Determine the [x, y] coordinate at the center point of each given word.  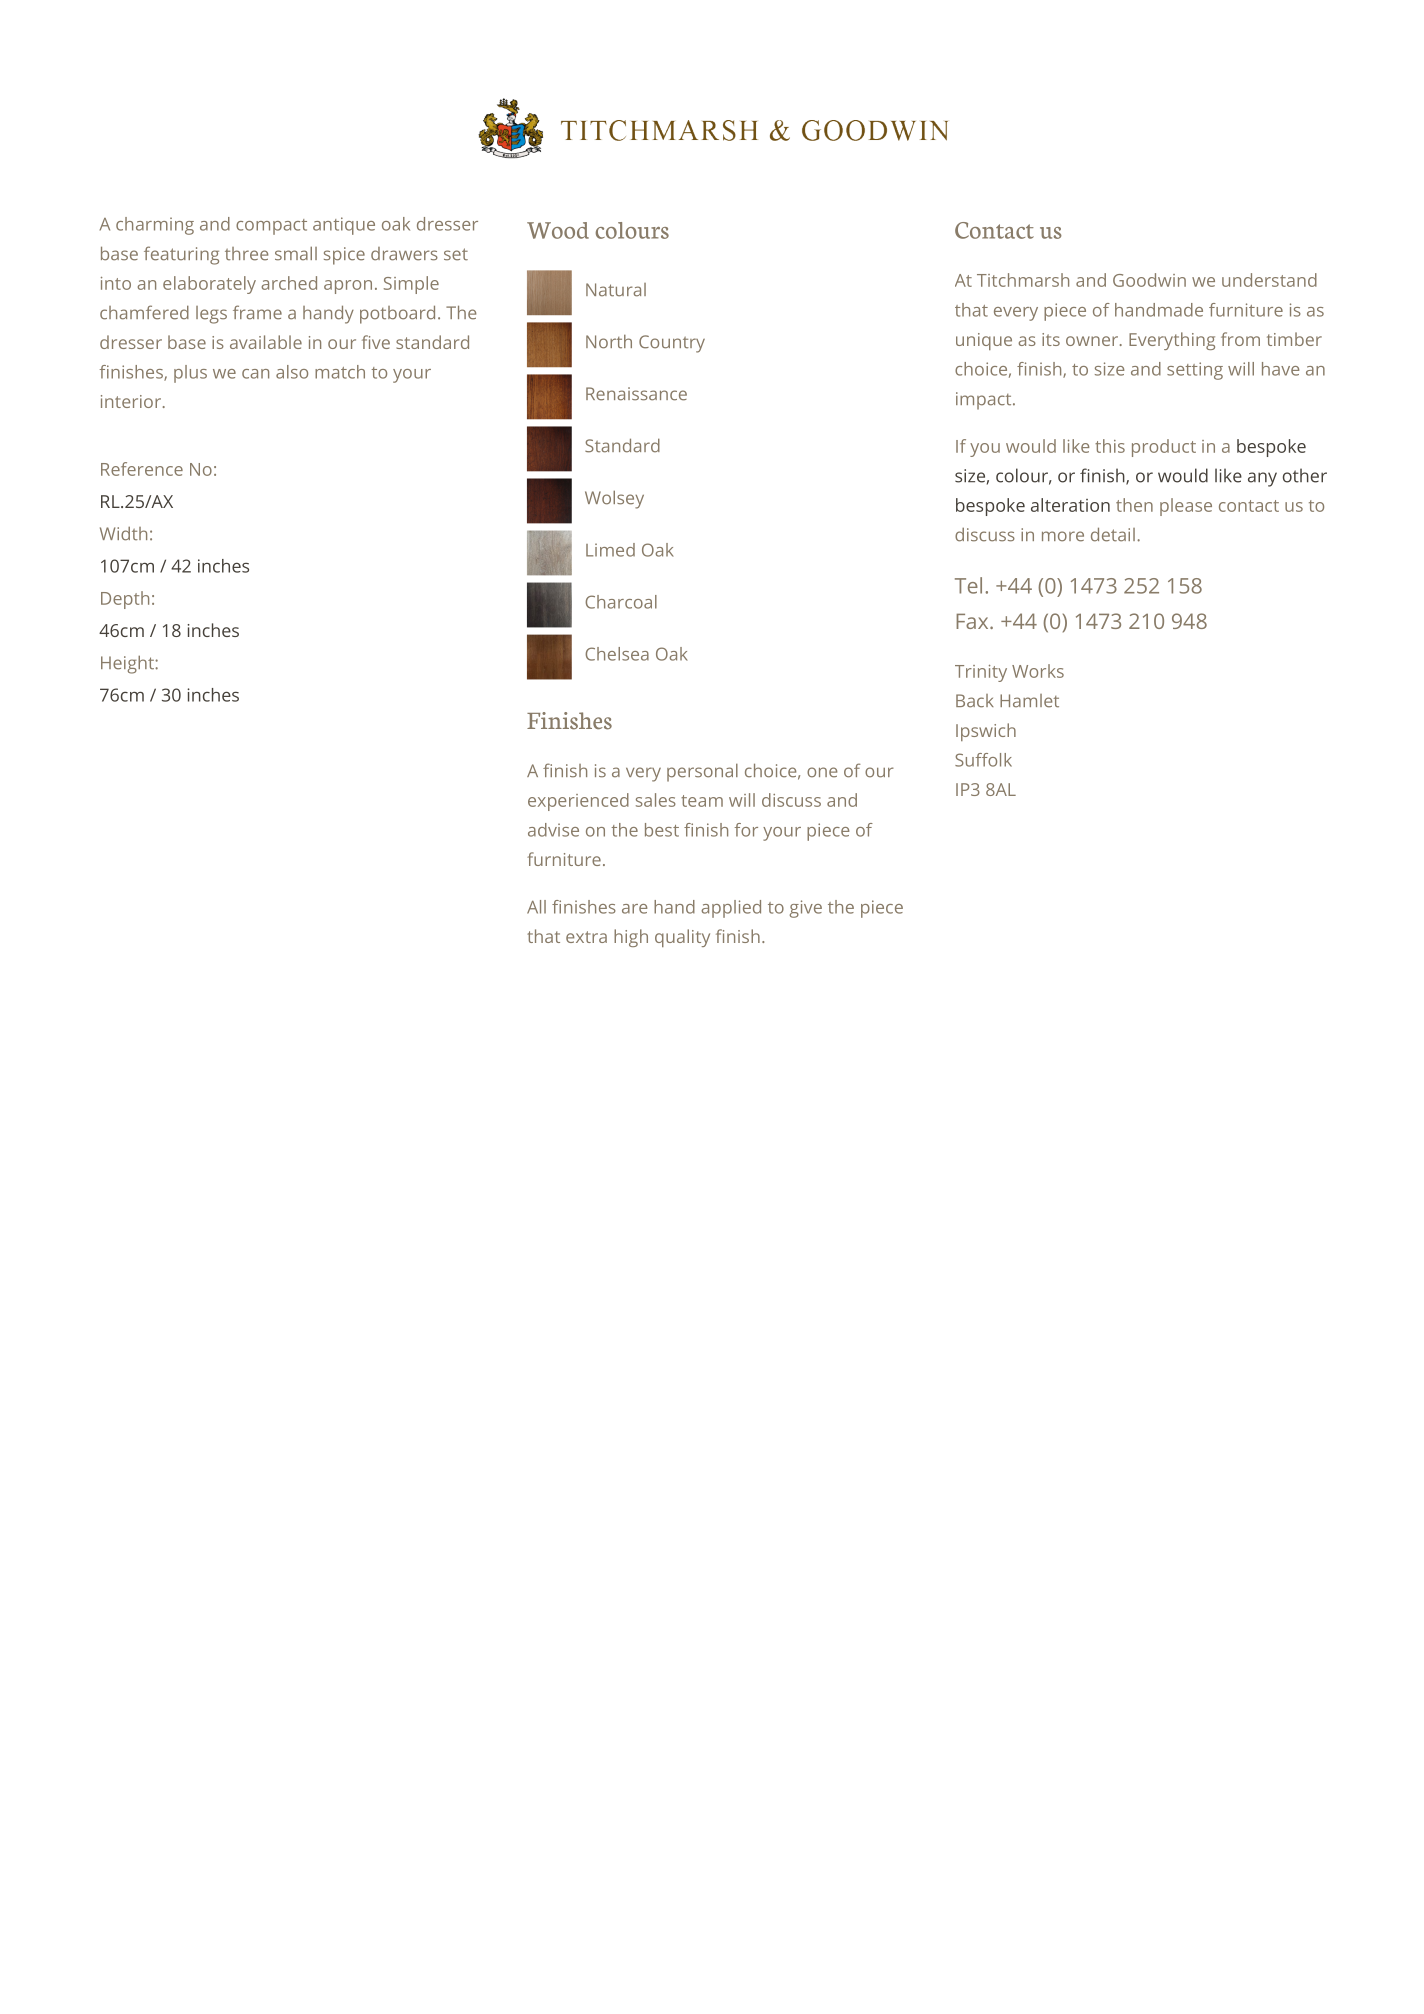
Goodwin [1149, 280]
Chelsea [617, 654]
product [1164, 448]
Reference [142, 469]
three [246, 254]
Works [1038, 671]
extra [586, 937]
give [806, 909]
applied [731, 909]
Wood [558, 230]
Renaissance [636, 394]
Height [128, 664]
